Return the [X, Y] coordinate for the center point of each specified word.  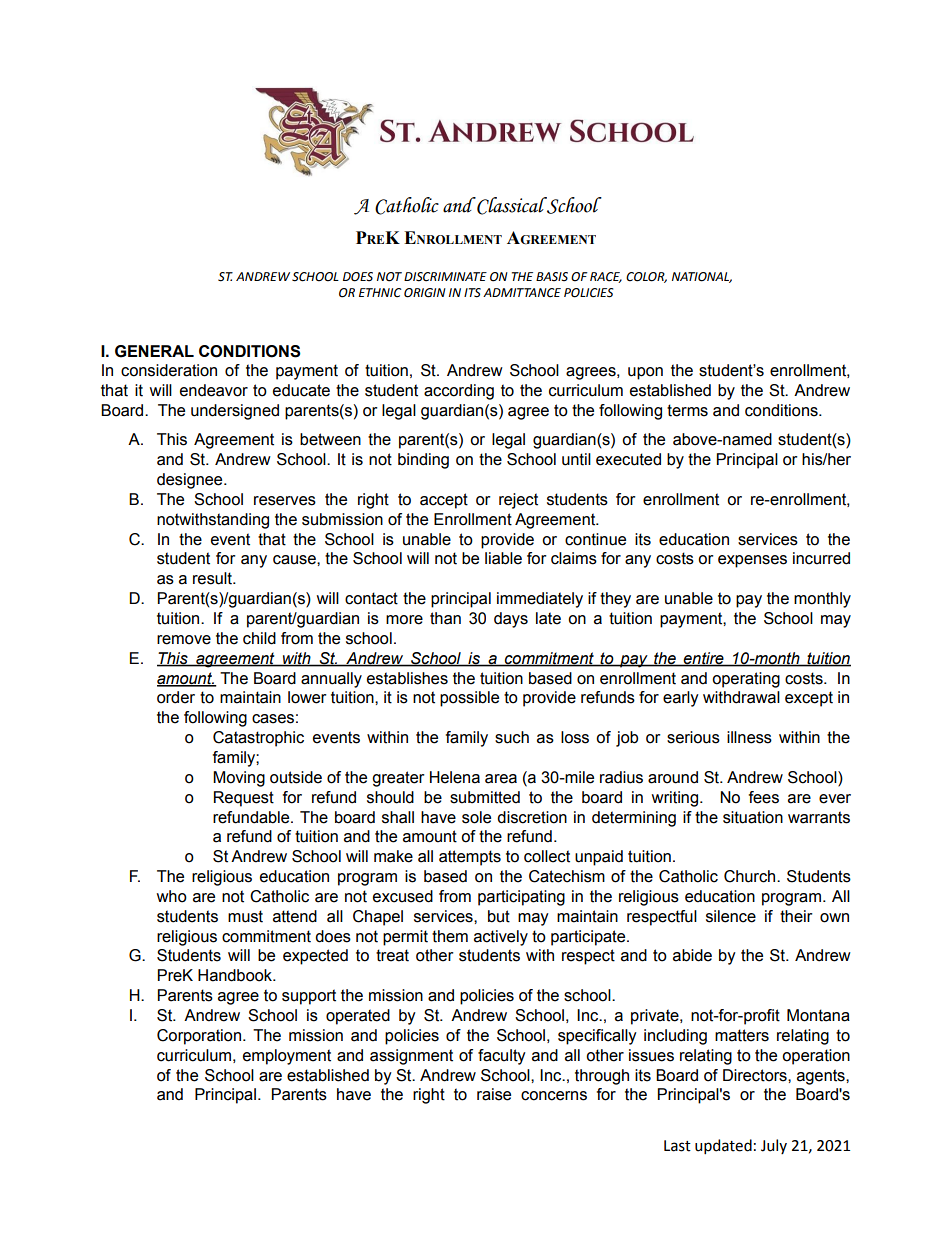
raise [494, 1094]
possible [469, 699]
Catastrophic [258, 739]
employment [287, 1057]
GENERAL [154, 351]
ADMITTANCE [522, 293]
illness [749, 737]
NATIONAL [702, 277]
